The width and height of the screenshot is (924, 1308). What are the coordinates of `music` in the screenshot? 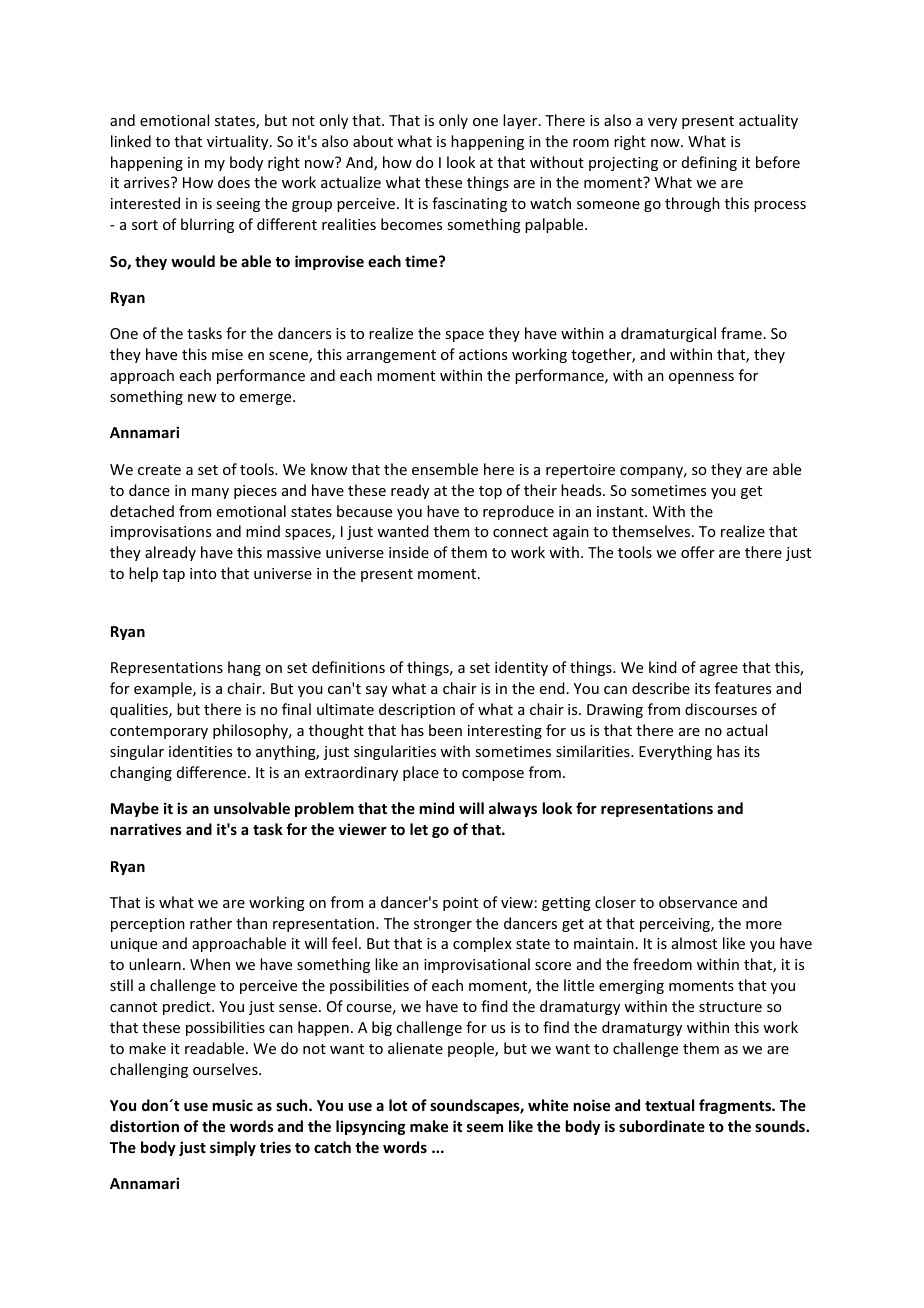 It's located at (232, 1105).
